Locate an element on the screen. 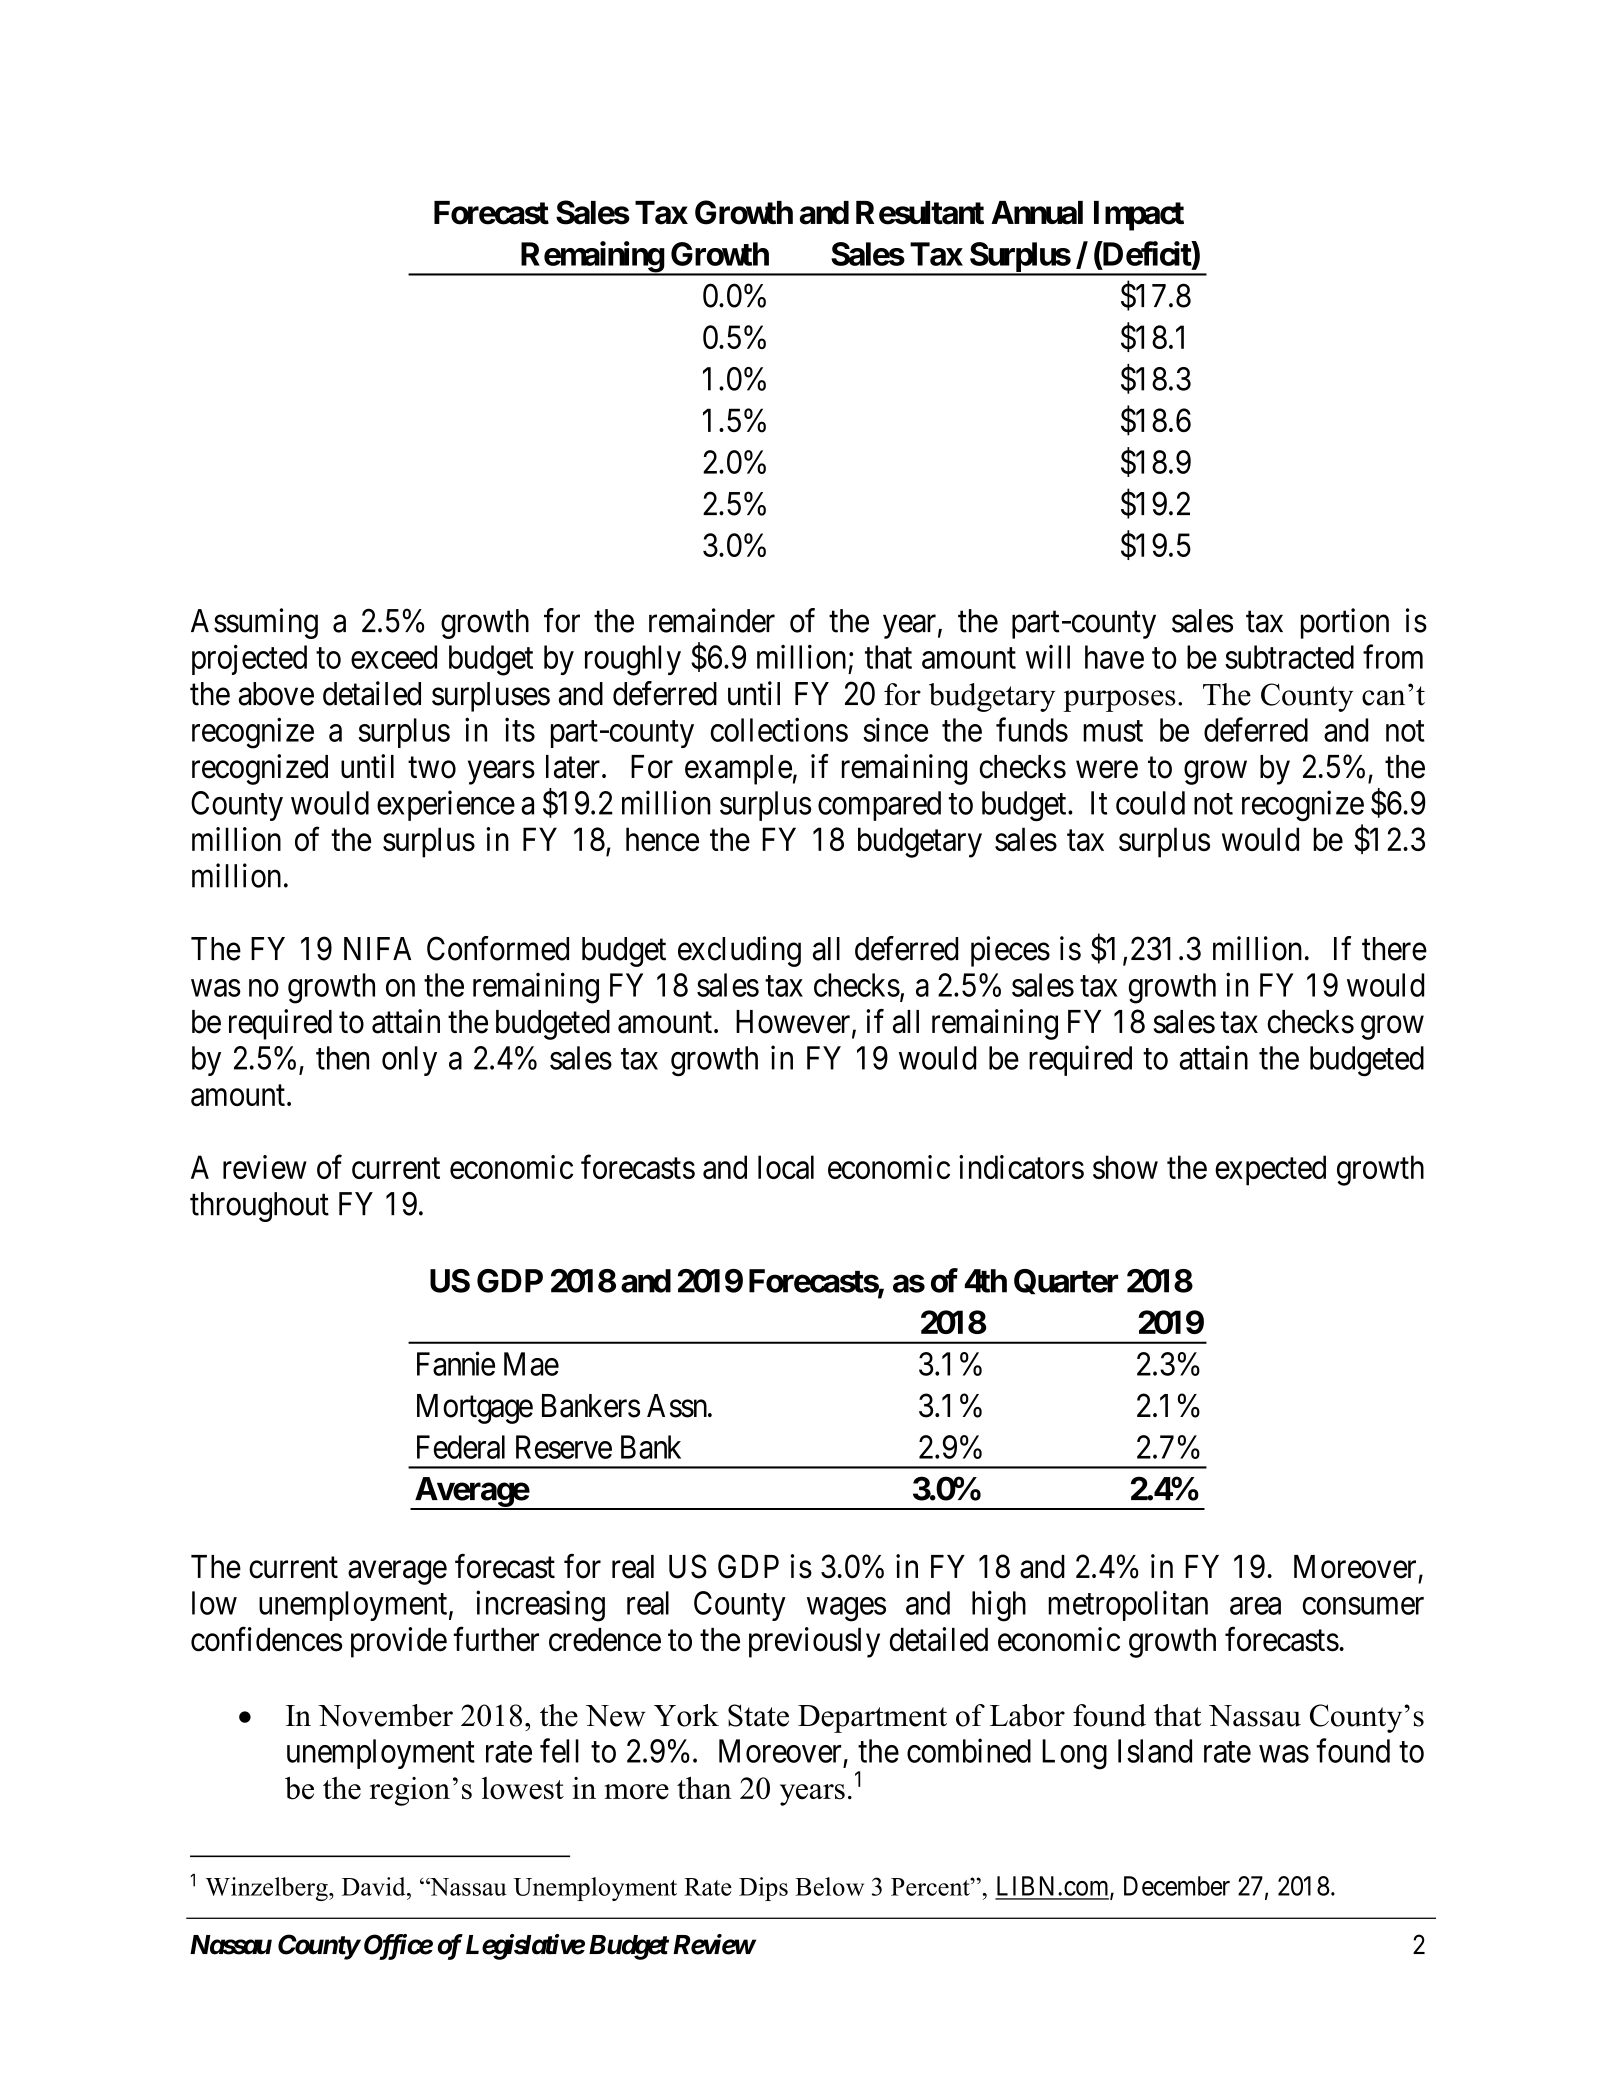  David is located at coordinates (375, 1886).
